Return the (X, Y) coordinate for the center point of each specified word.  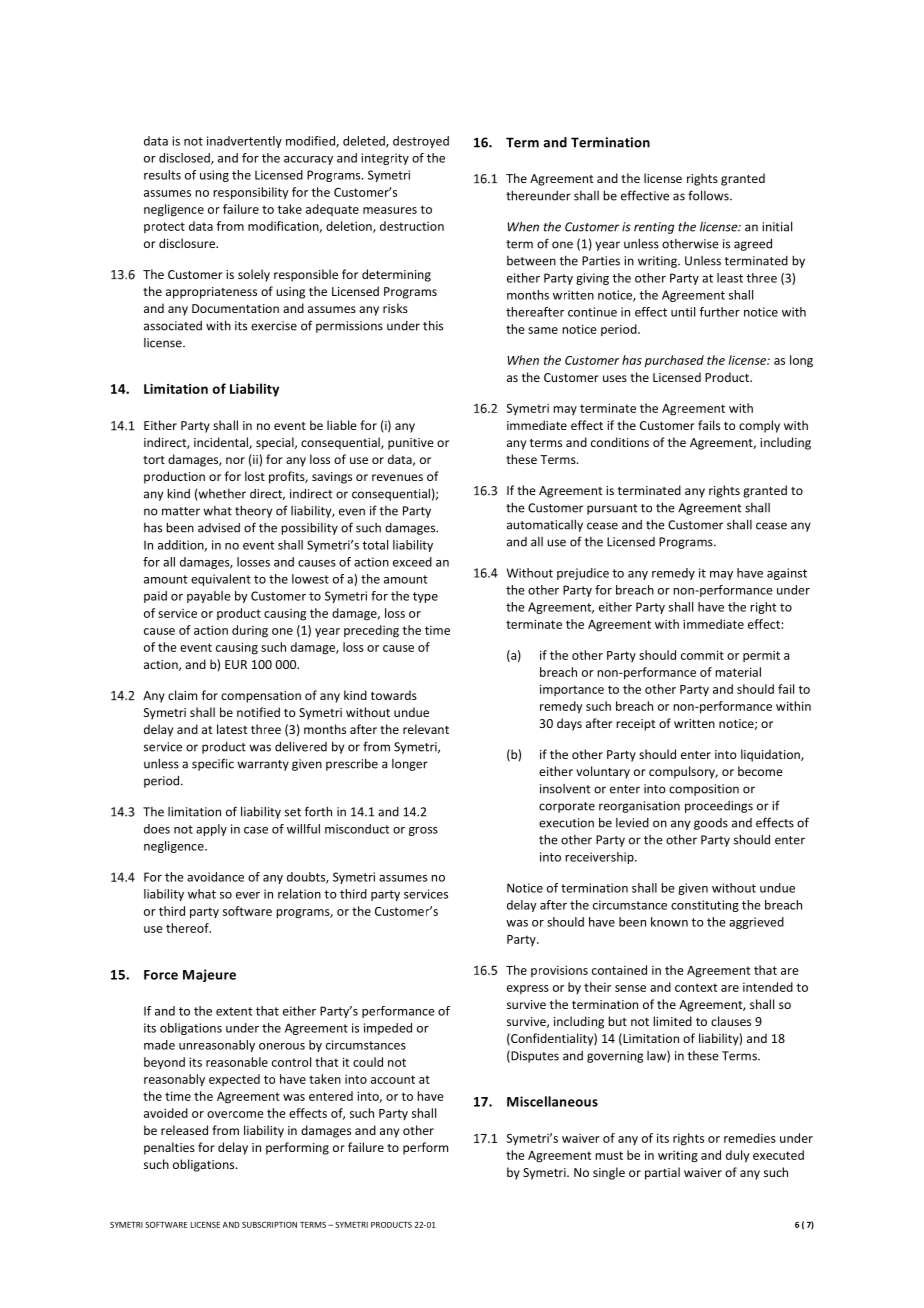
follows (709, 195)
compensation (261, 697)
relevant (426, 729)
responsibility (251, 193)
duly (738, 1156)
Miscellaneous (552, 1101)
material (738, 672)
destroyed (421, 142)
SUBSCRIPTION (269, 1224)
